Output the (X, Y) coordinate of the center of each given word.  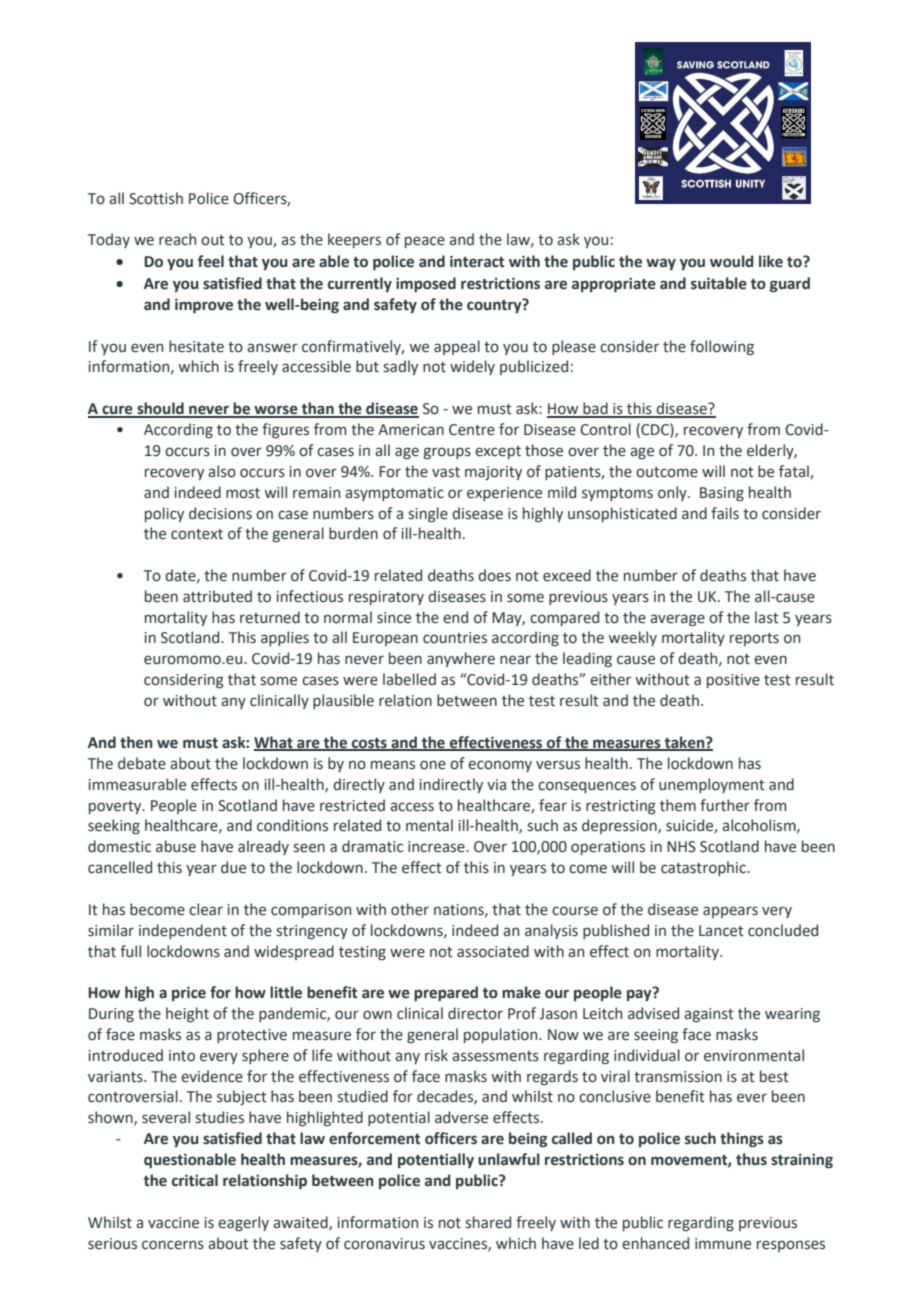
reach (177, 239)
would (732, 261)
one (433, 765)
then (136, 742)
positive (733, 681)
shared (488, 1222)
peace (425, 242)
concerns (173, 1245)
